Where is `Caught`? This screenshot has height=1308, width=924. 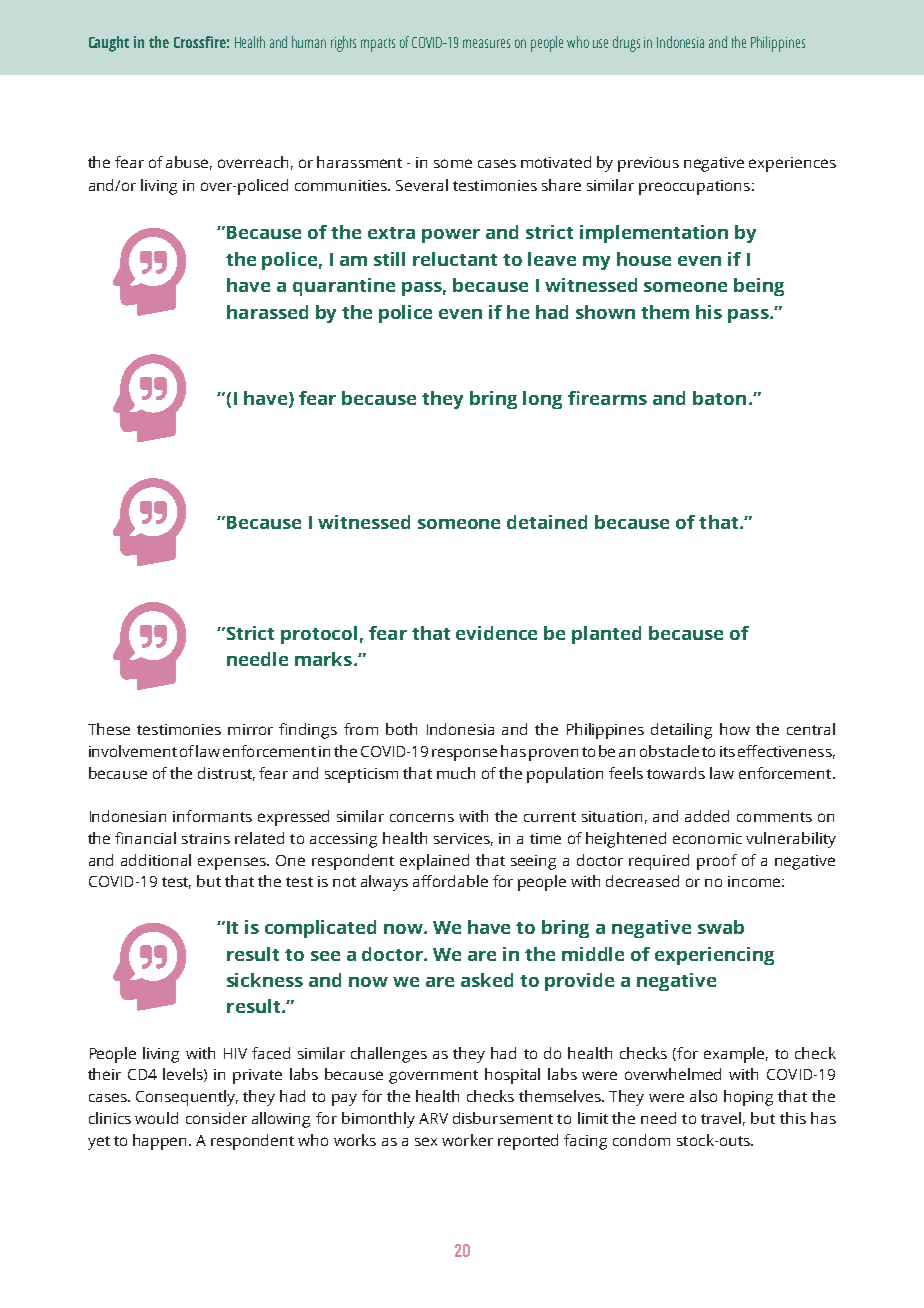 Caught is located at coordinates (109, 44).
